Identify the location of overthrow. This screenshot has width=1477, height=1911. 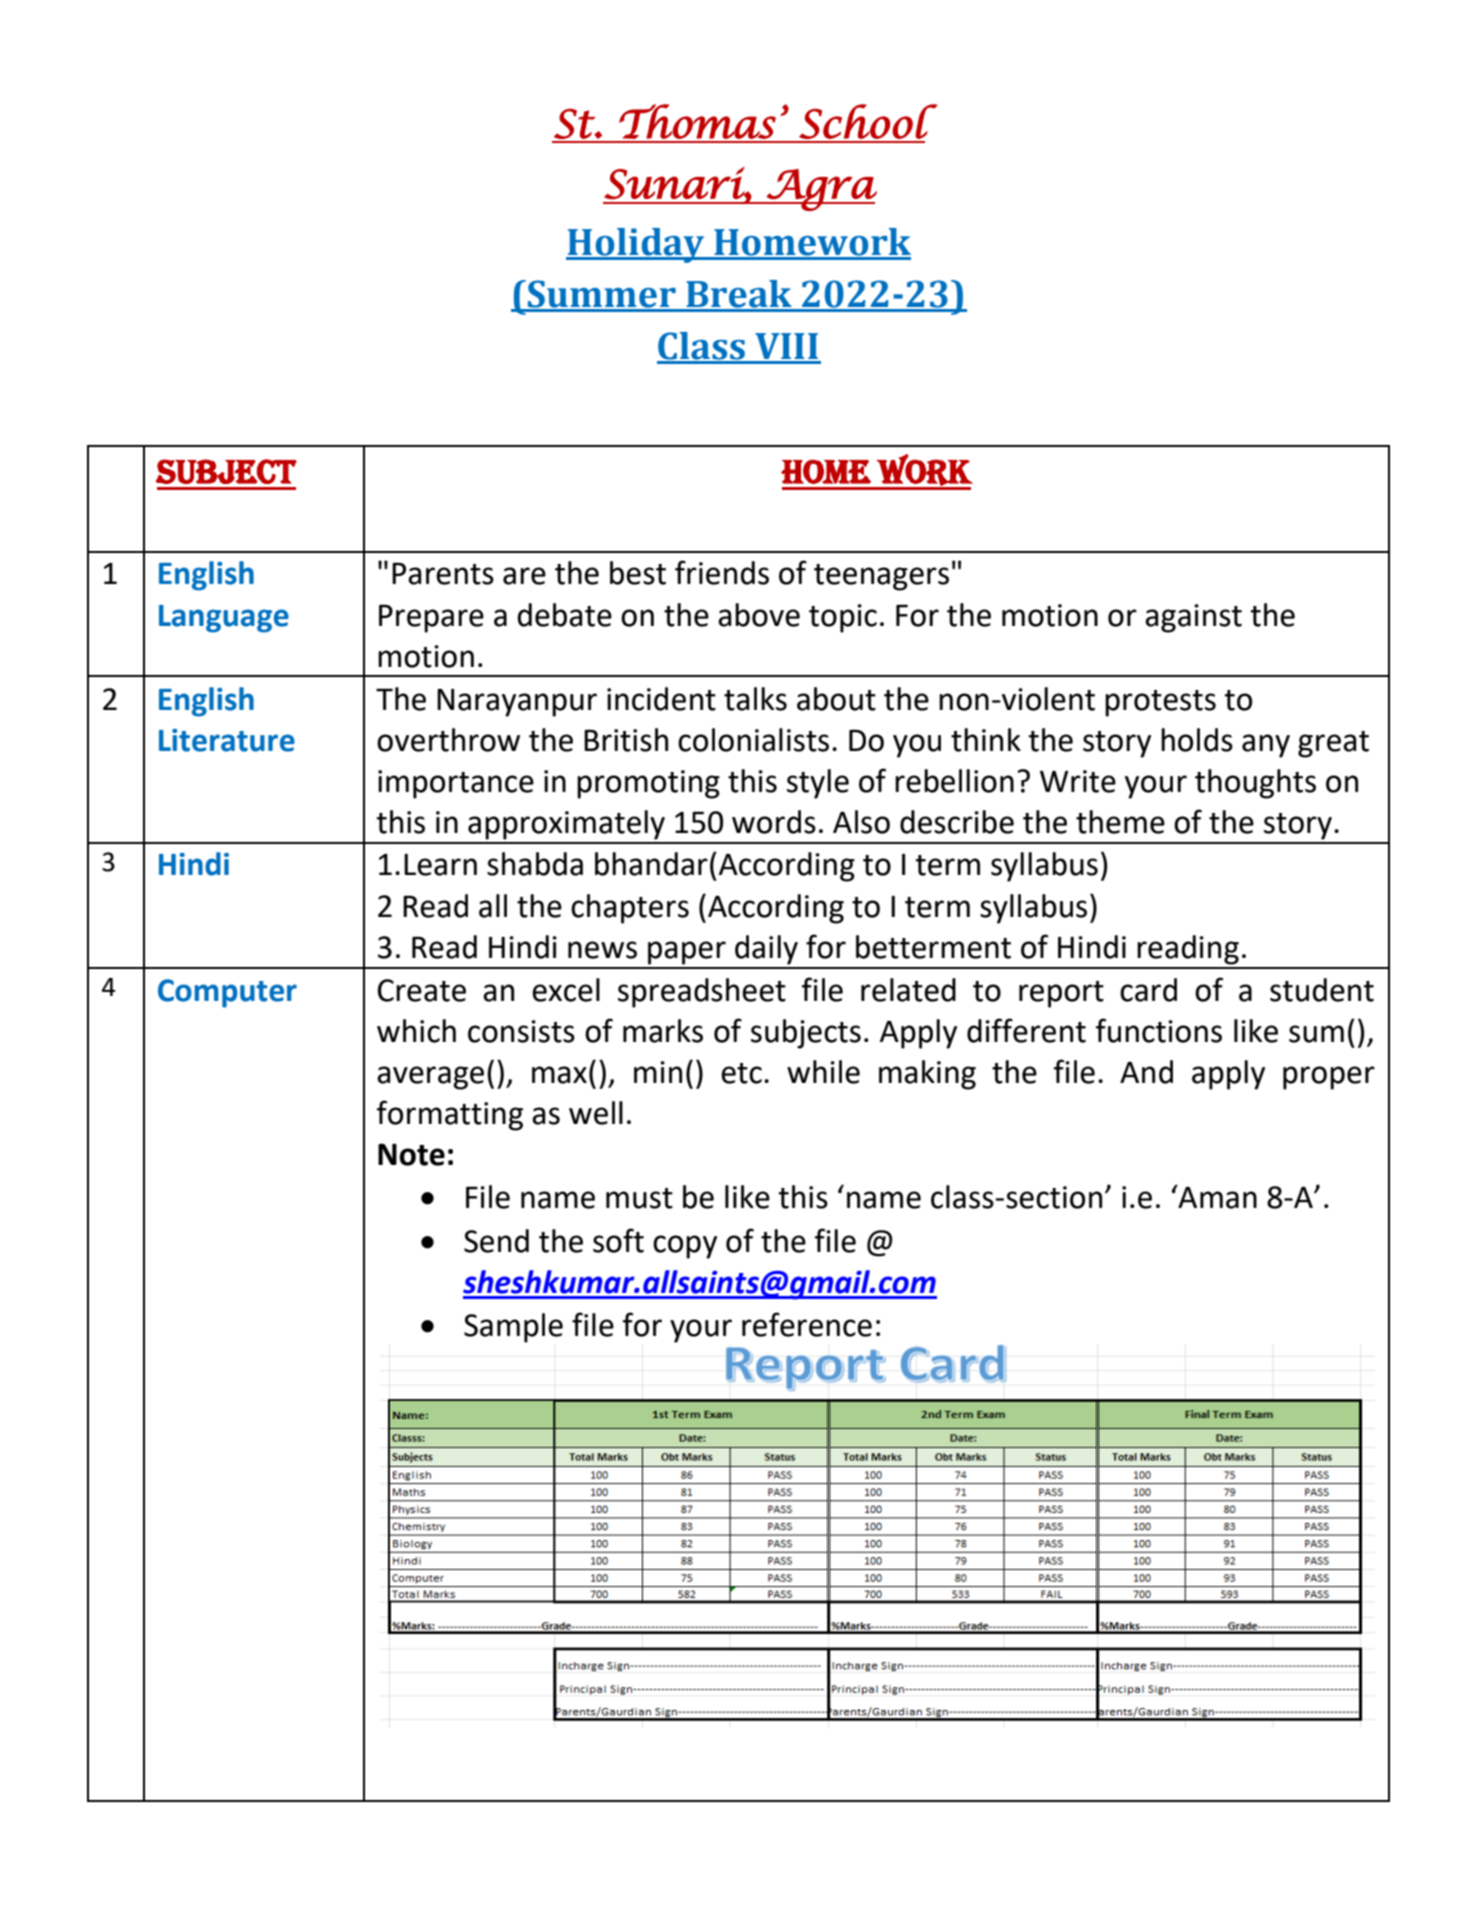
(448, 740).
